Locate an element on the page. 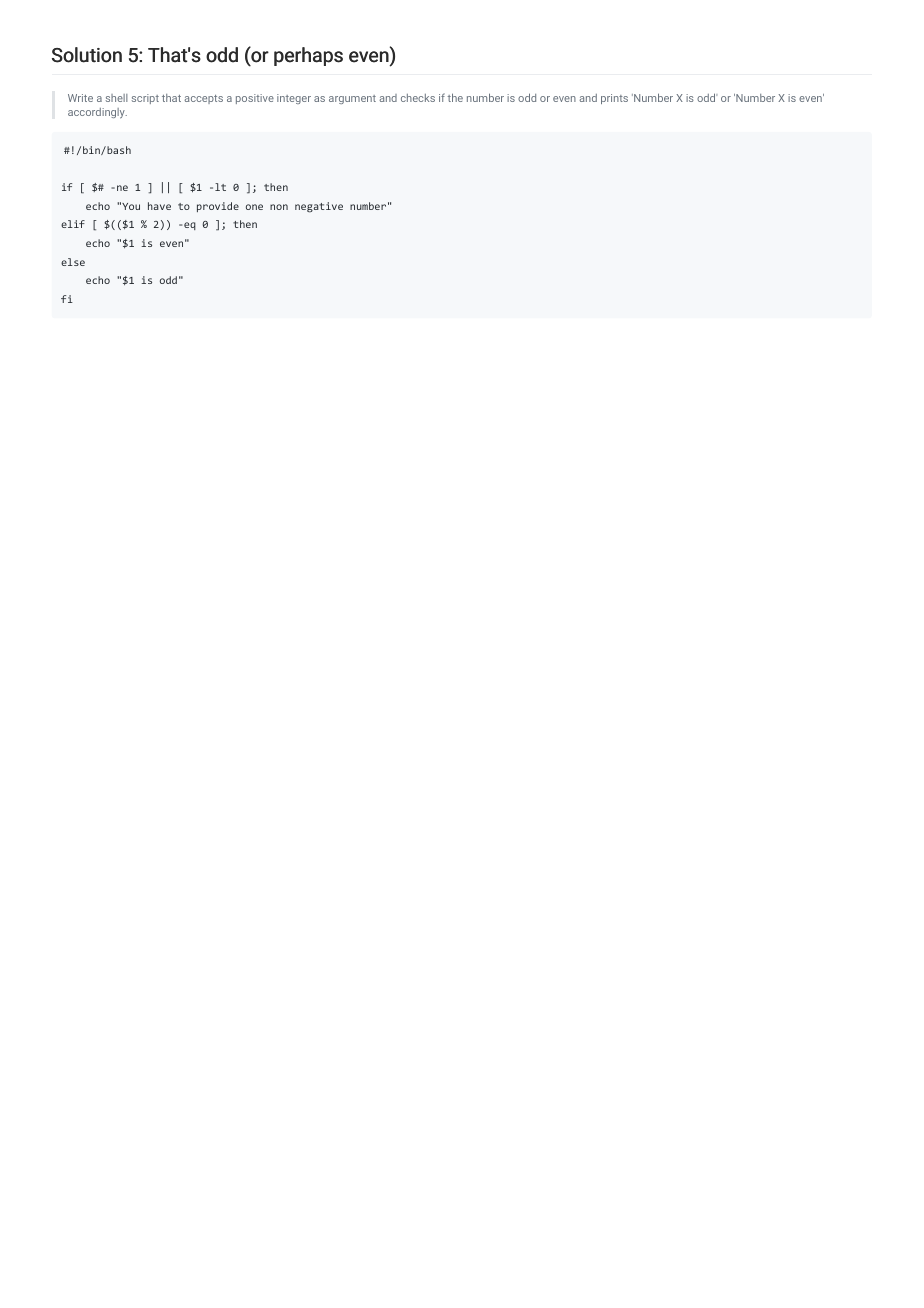  one is located at coordinates (254, 207).
